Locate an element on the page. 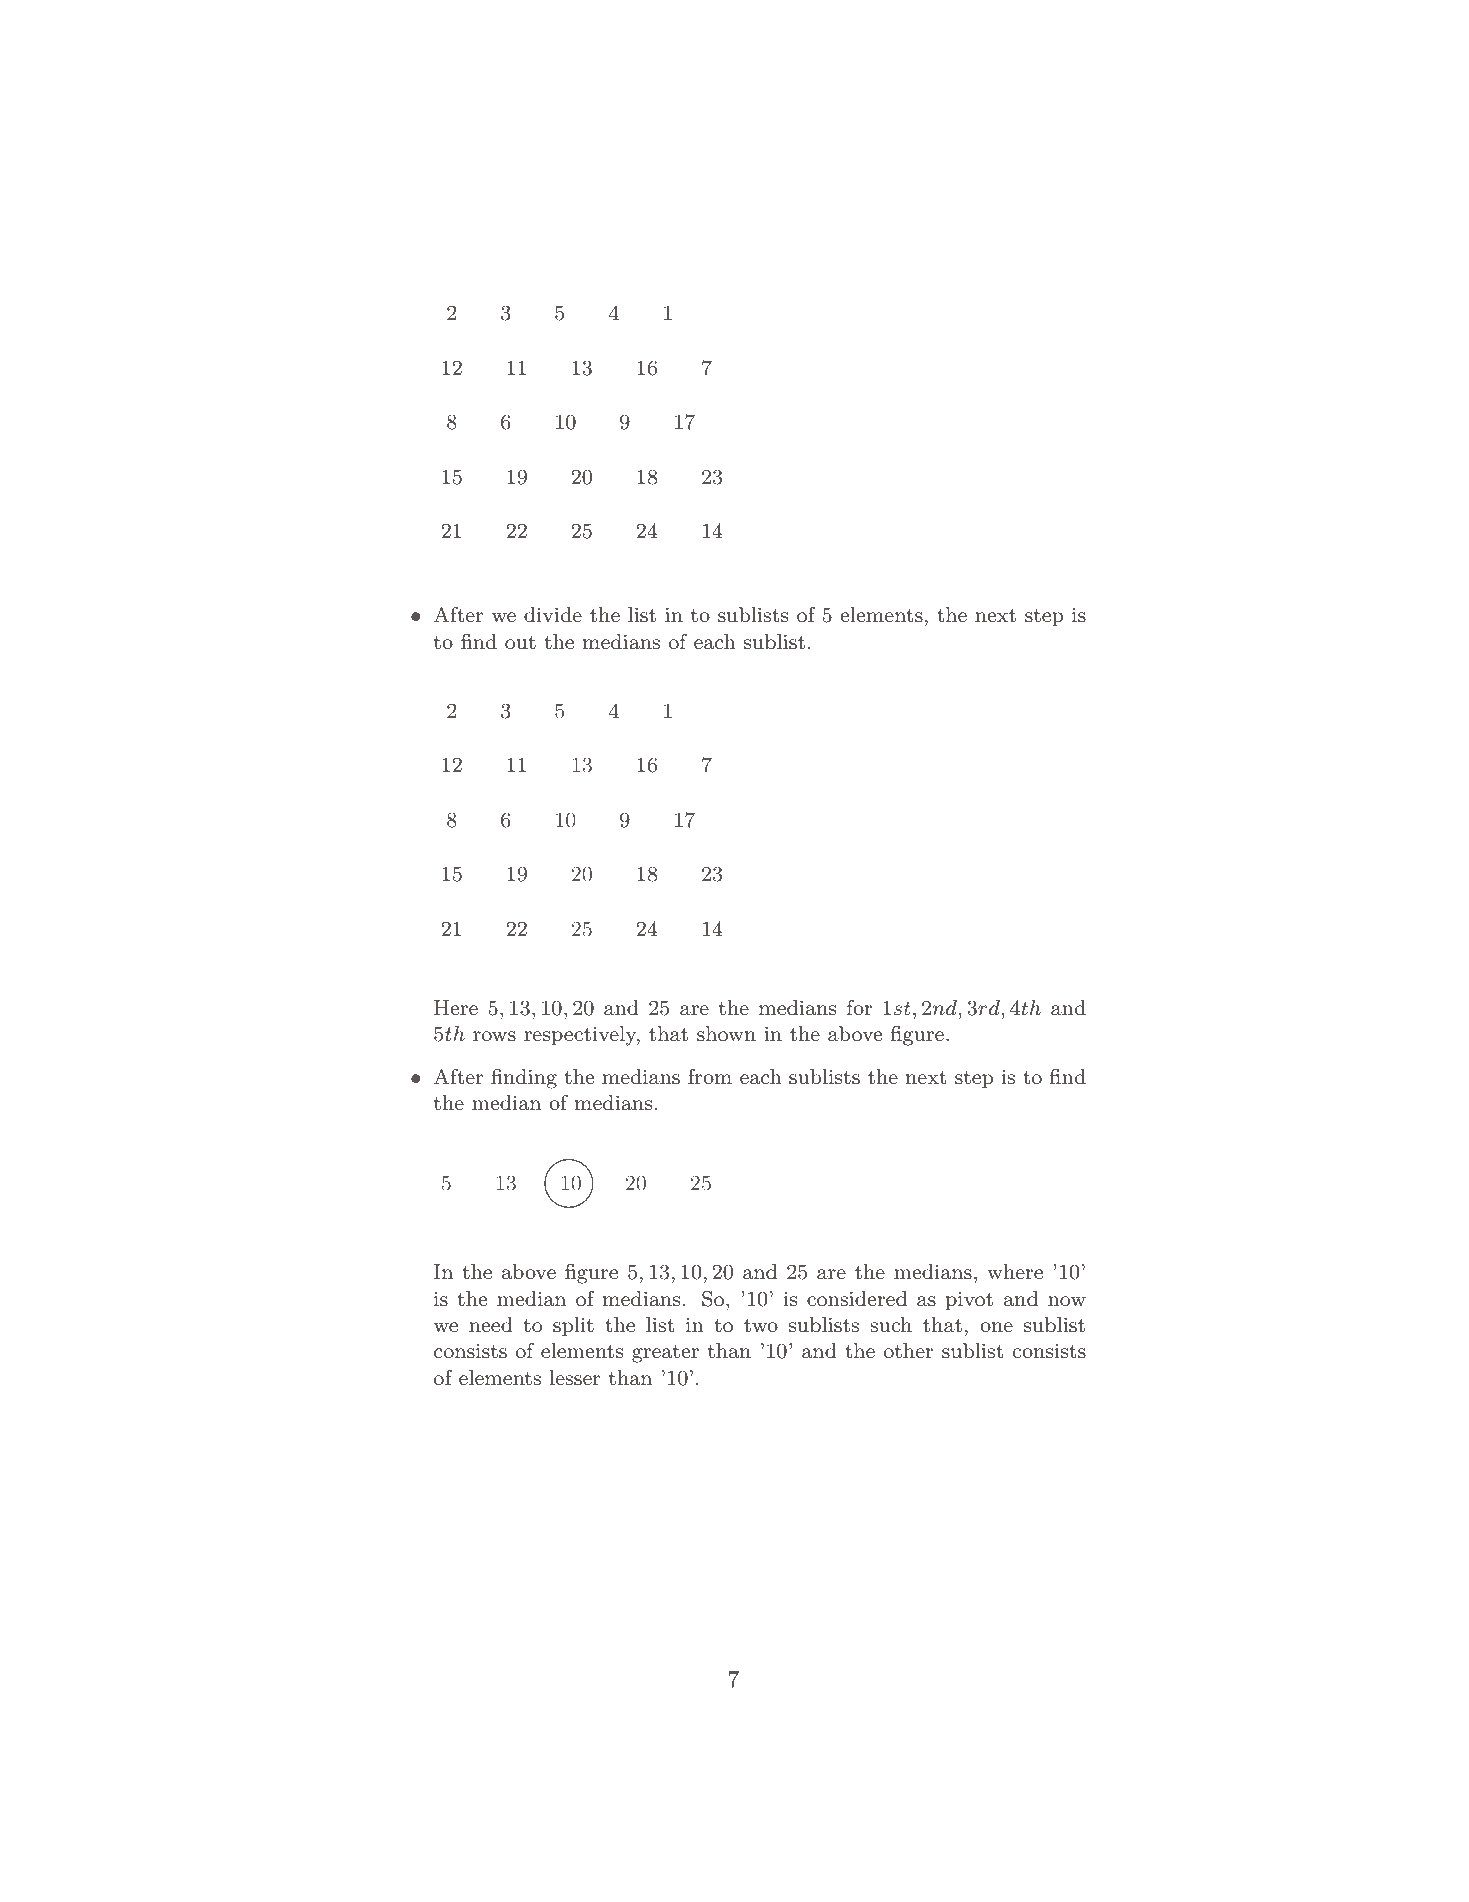  out is located at coordinates (520, 643).
